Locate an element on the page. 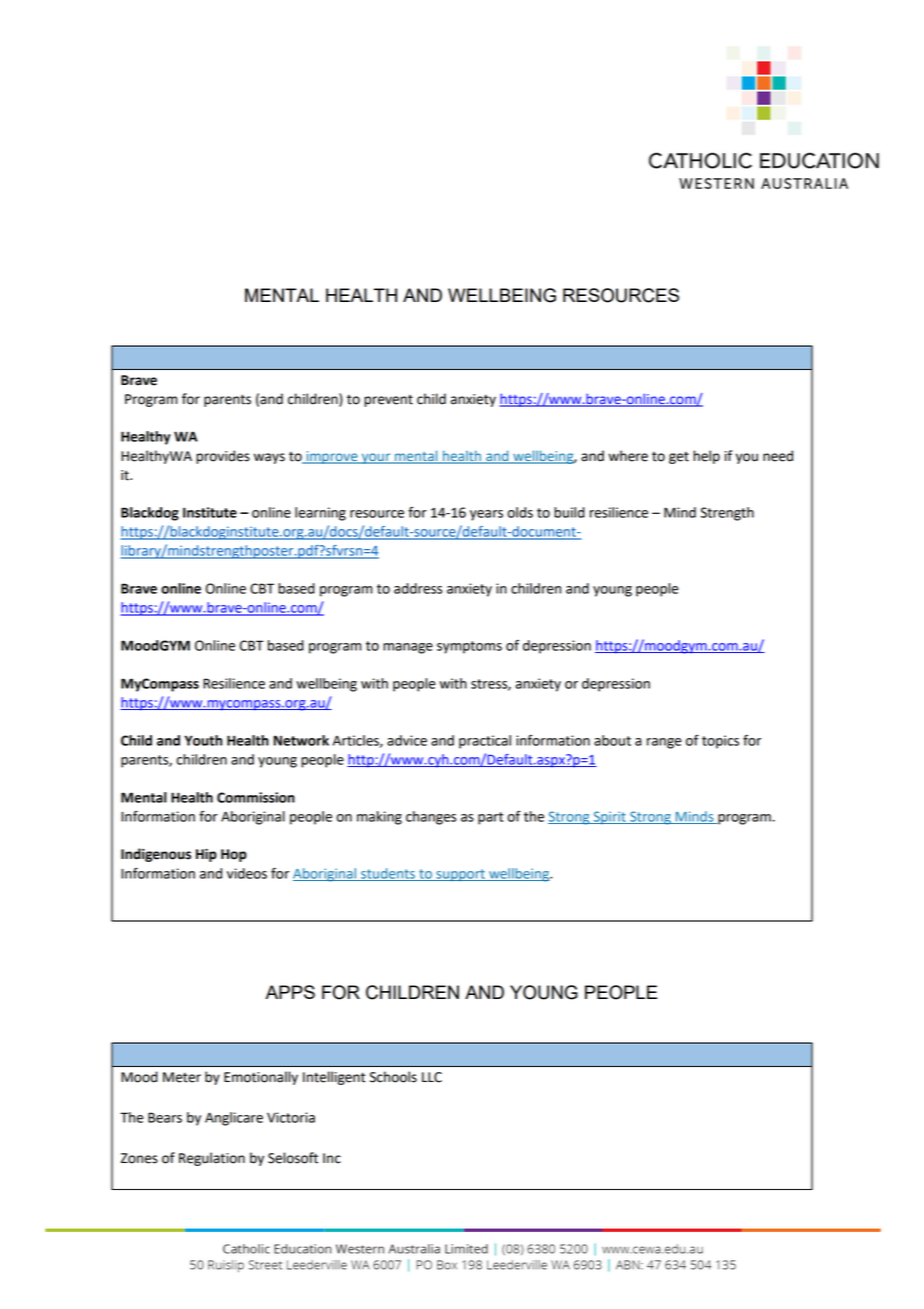 This image has width=924, height=1309. Schools is located at coordinates (393, 1077).
